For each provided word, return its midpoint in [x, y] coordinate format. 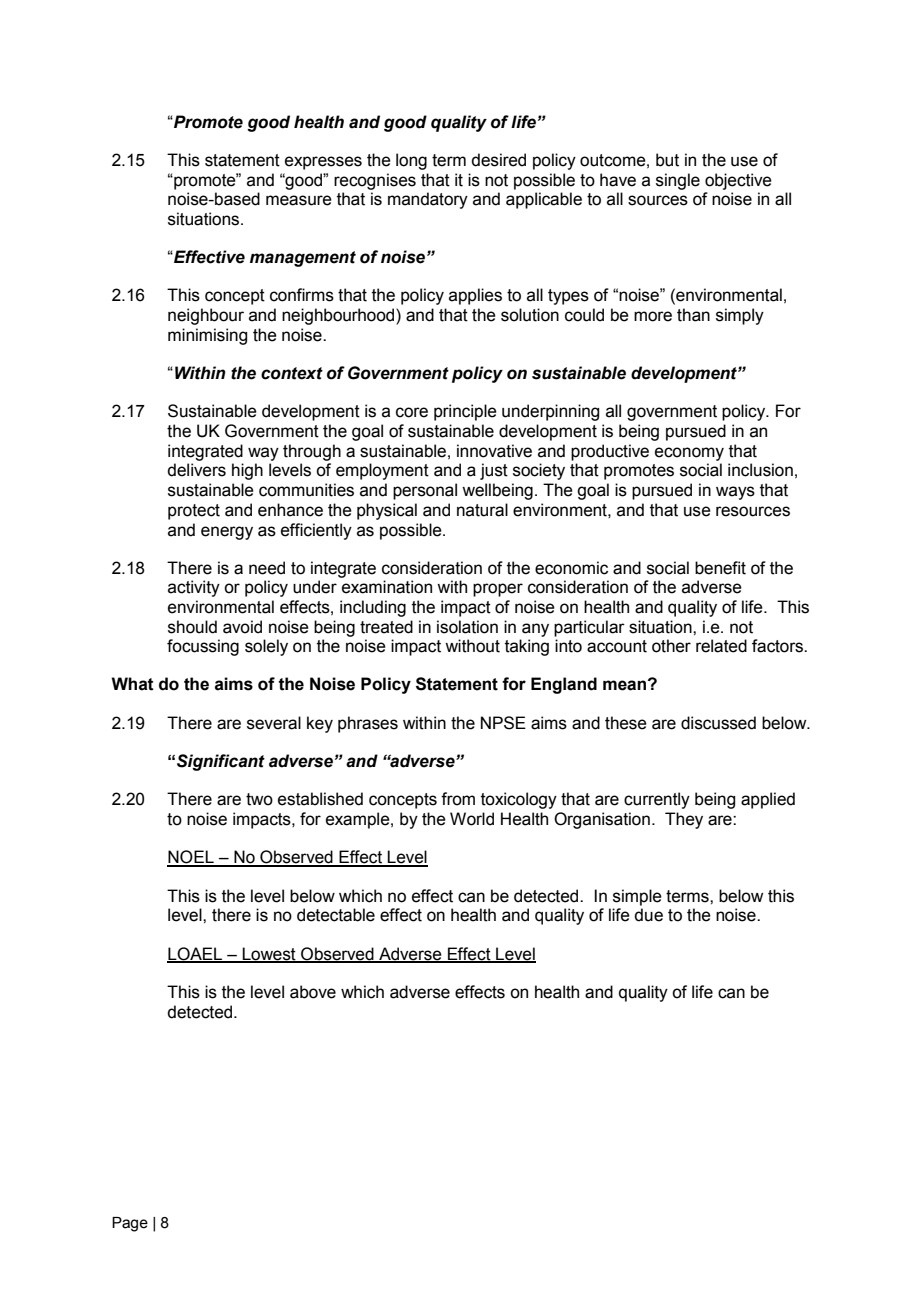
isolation [467, 627]
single [678, 181]
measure [299, 200]
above [313, 992]
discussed [718, 723]
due [648, 915]
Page [130, 1224]
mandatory [428, 200]
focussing [203, 647]
